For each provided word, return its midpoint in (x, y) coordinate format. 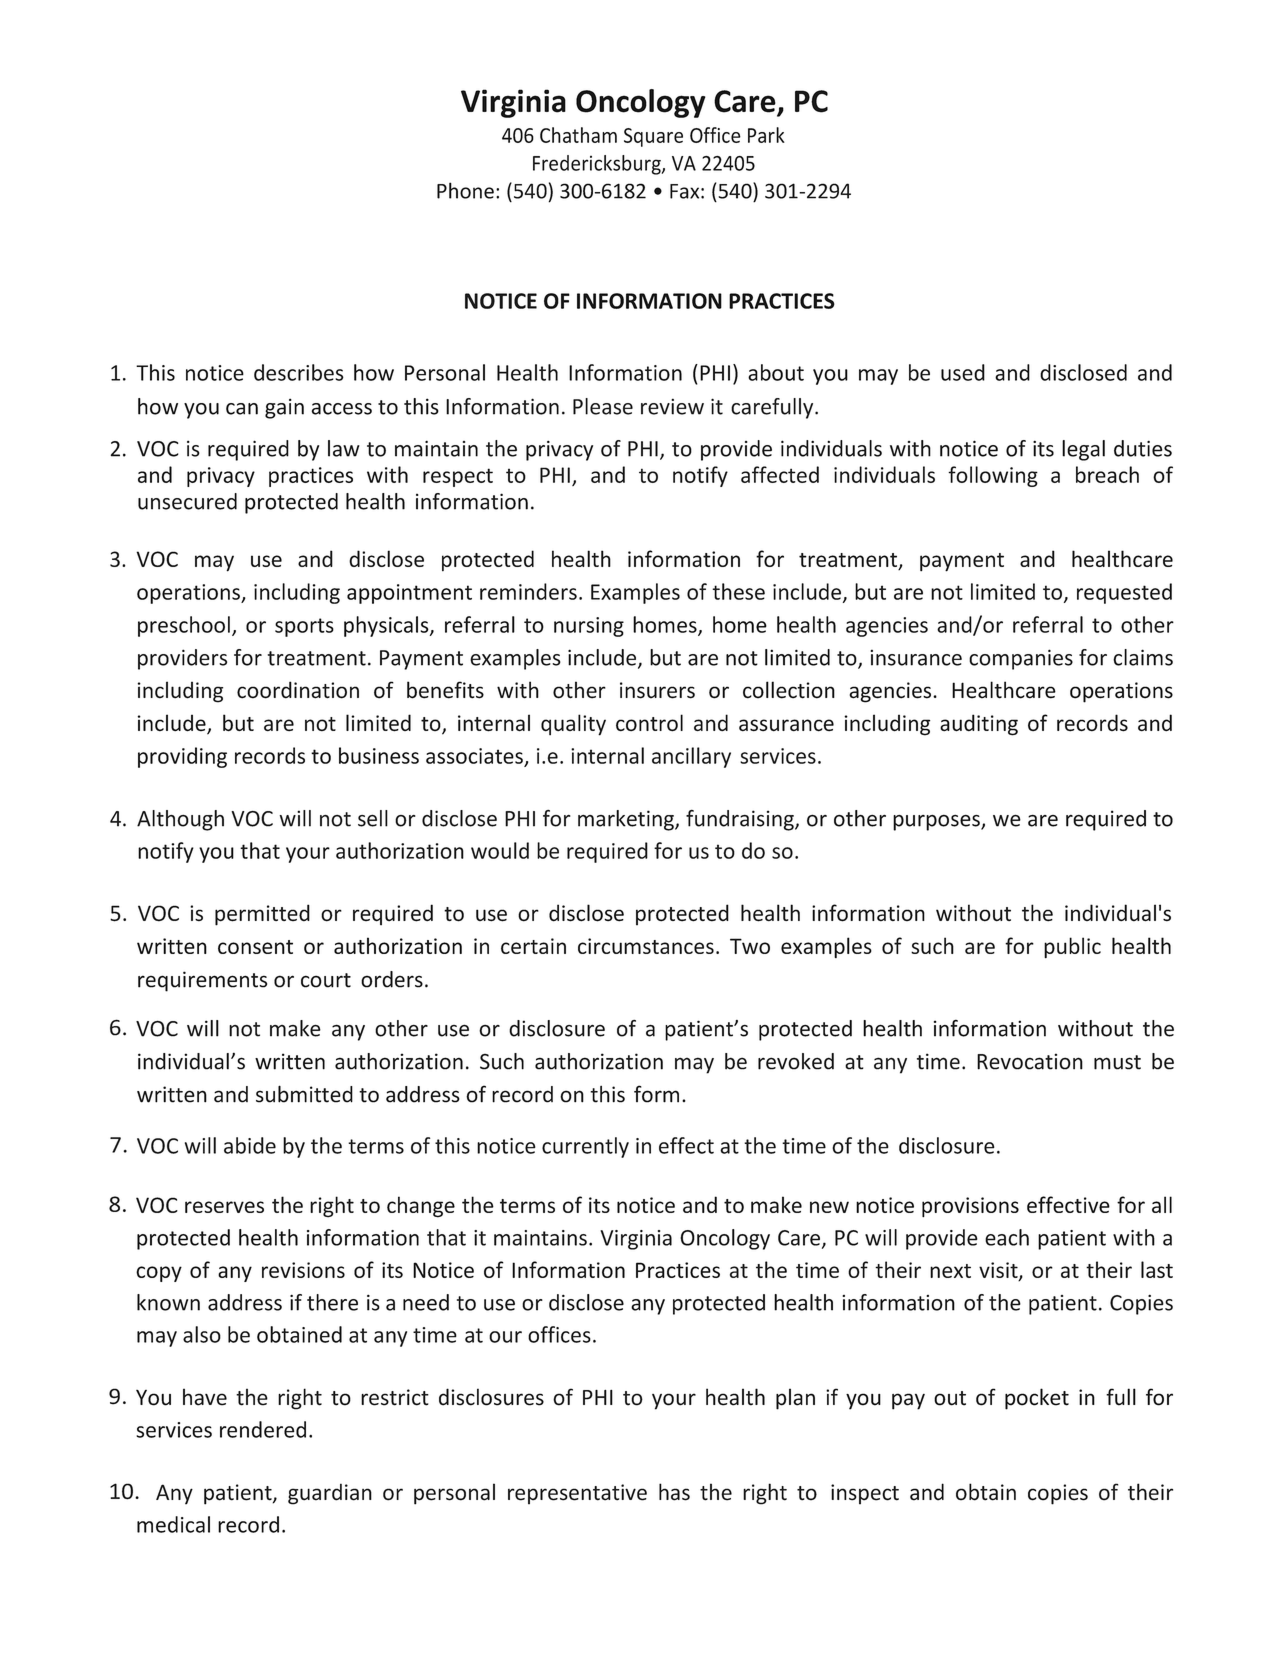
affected (780, 474)
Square (653, 137)
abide (250, 1145)
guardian (330, 1494)
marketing (627, 820)
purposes (937, 823)
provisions (970, 1207)
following (993, 476)
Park (766, 135)
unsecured (187, 501)
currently (585, 1147)
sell (373, 818)
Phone (465, 190)
